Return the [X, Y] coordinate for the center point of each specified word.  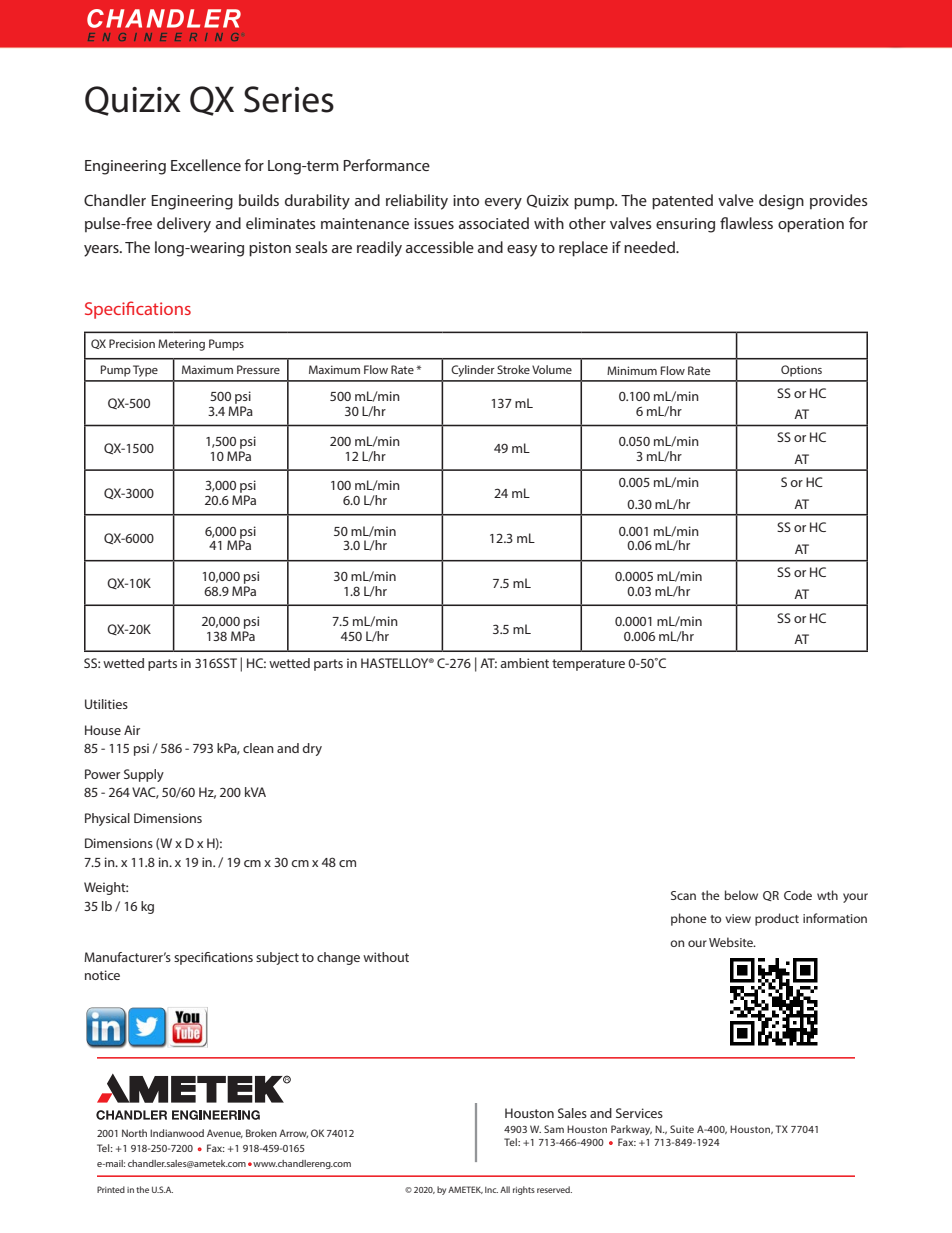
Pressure [258, 369]
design [781, 202]
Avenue [225, 1133]
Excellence [206, 165]
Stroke [513, 369]
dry [312, 749]
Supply [144, 775]
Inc [491, 1190]
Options [801, 371]
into [466, 200]
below [741, 895]
